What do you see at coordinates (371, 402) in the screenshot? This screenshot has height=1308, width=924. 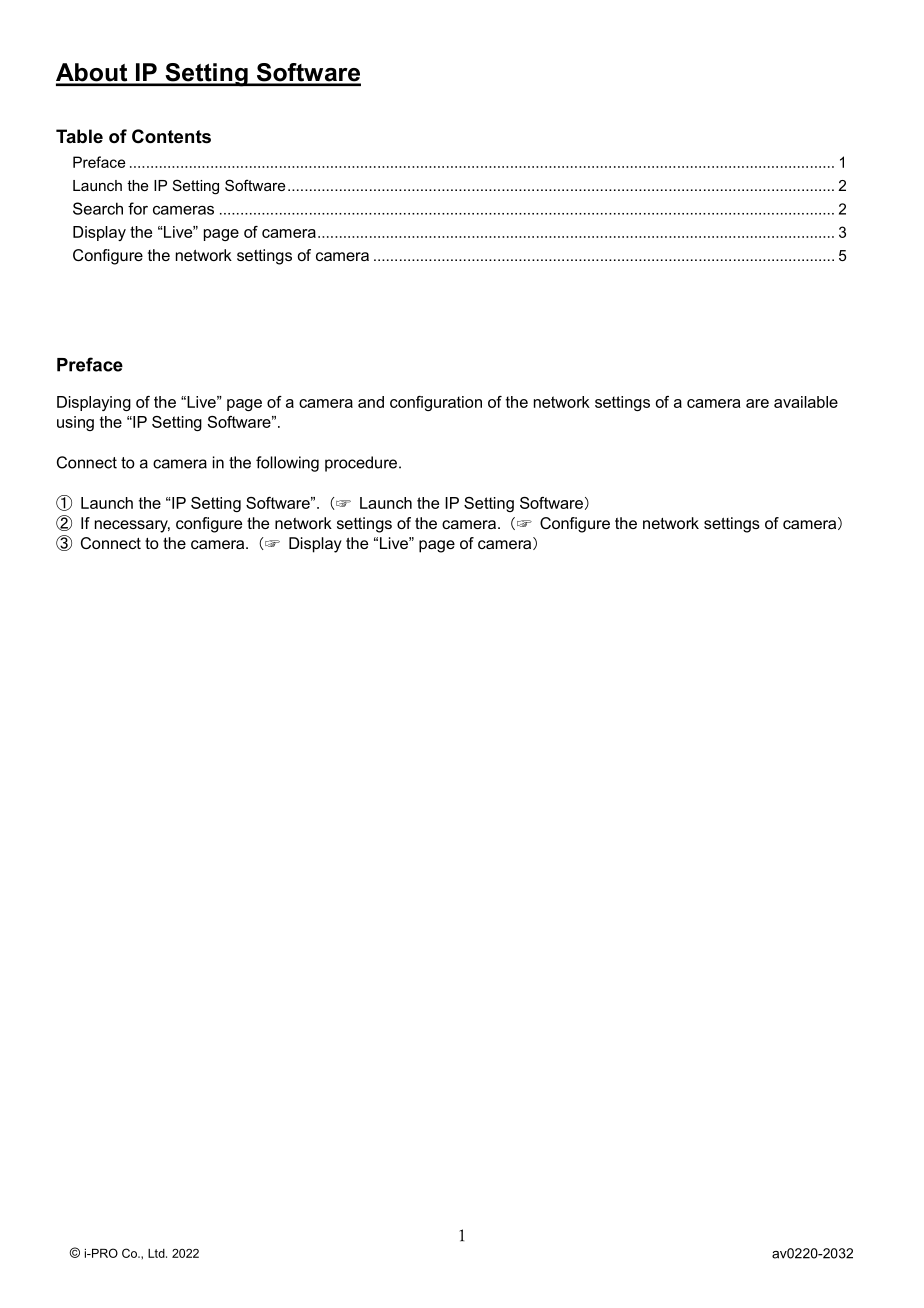 I see `and` at bounding box center [371, 402].
